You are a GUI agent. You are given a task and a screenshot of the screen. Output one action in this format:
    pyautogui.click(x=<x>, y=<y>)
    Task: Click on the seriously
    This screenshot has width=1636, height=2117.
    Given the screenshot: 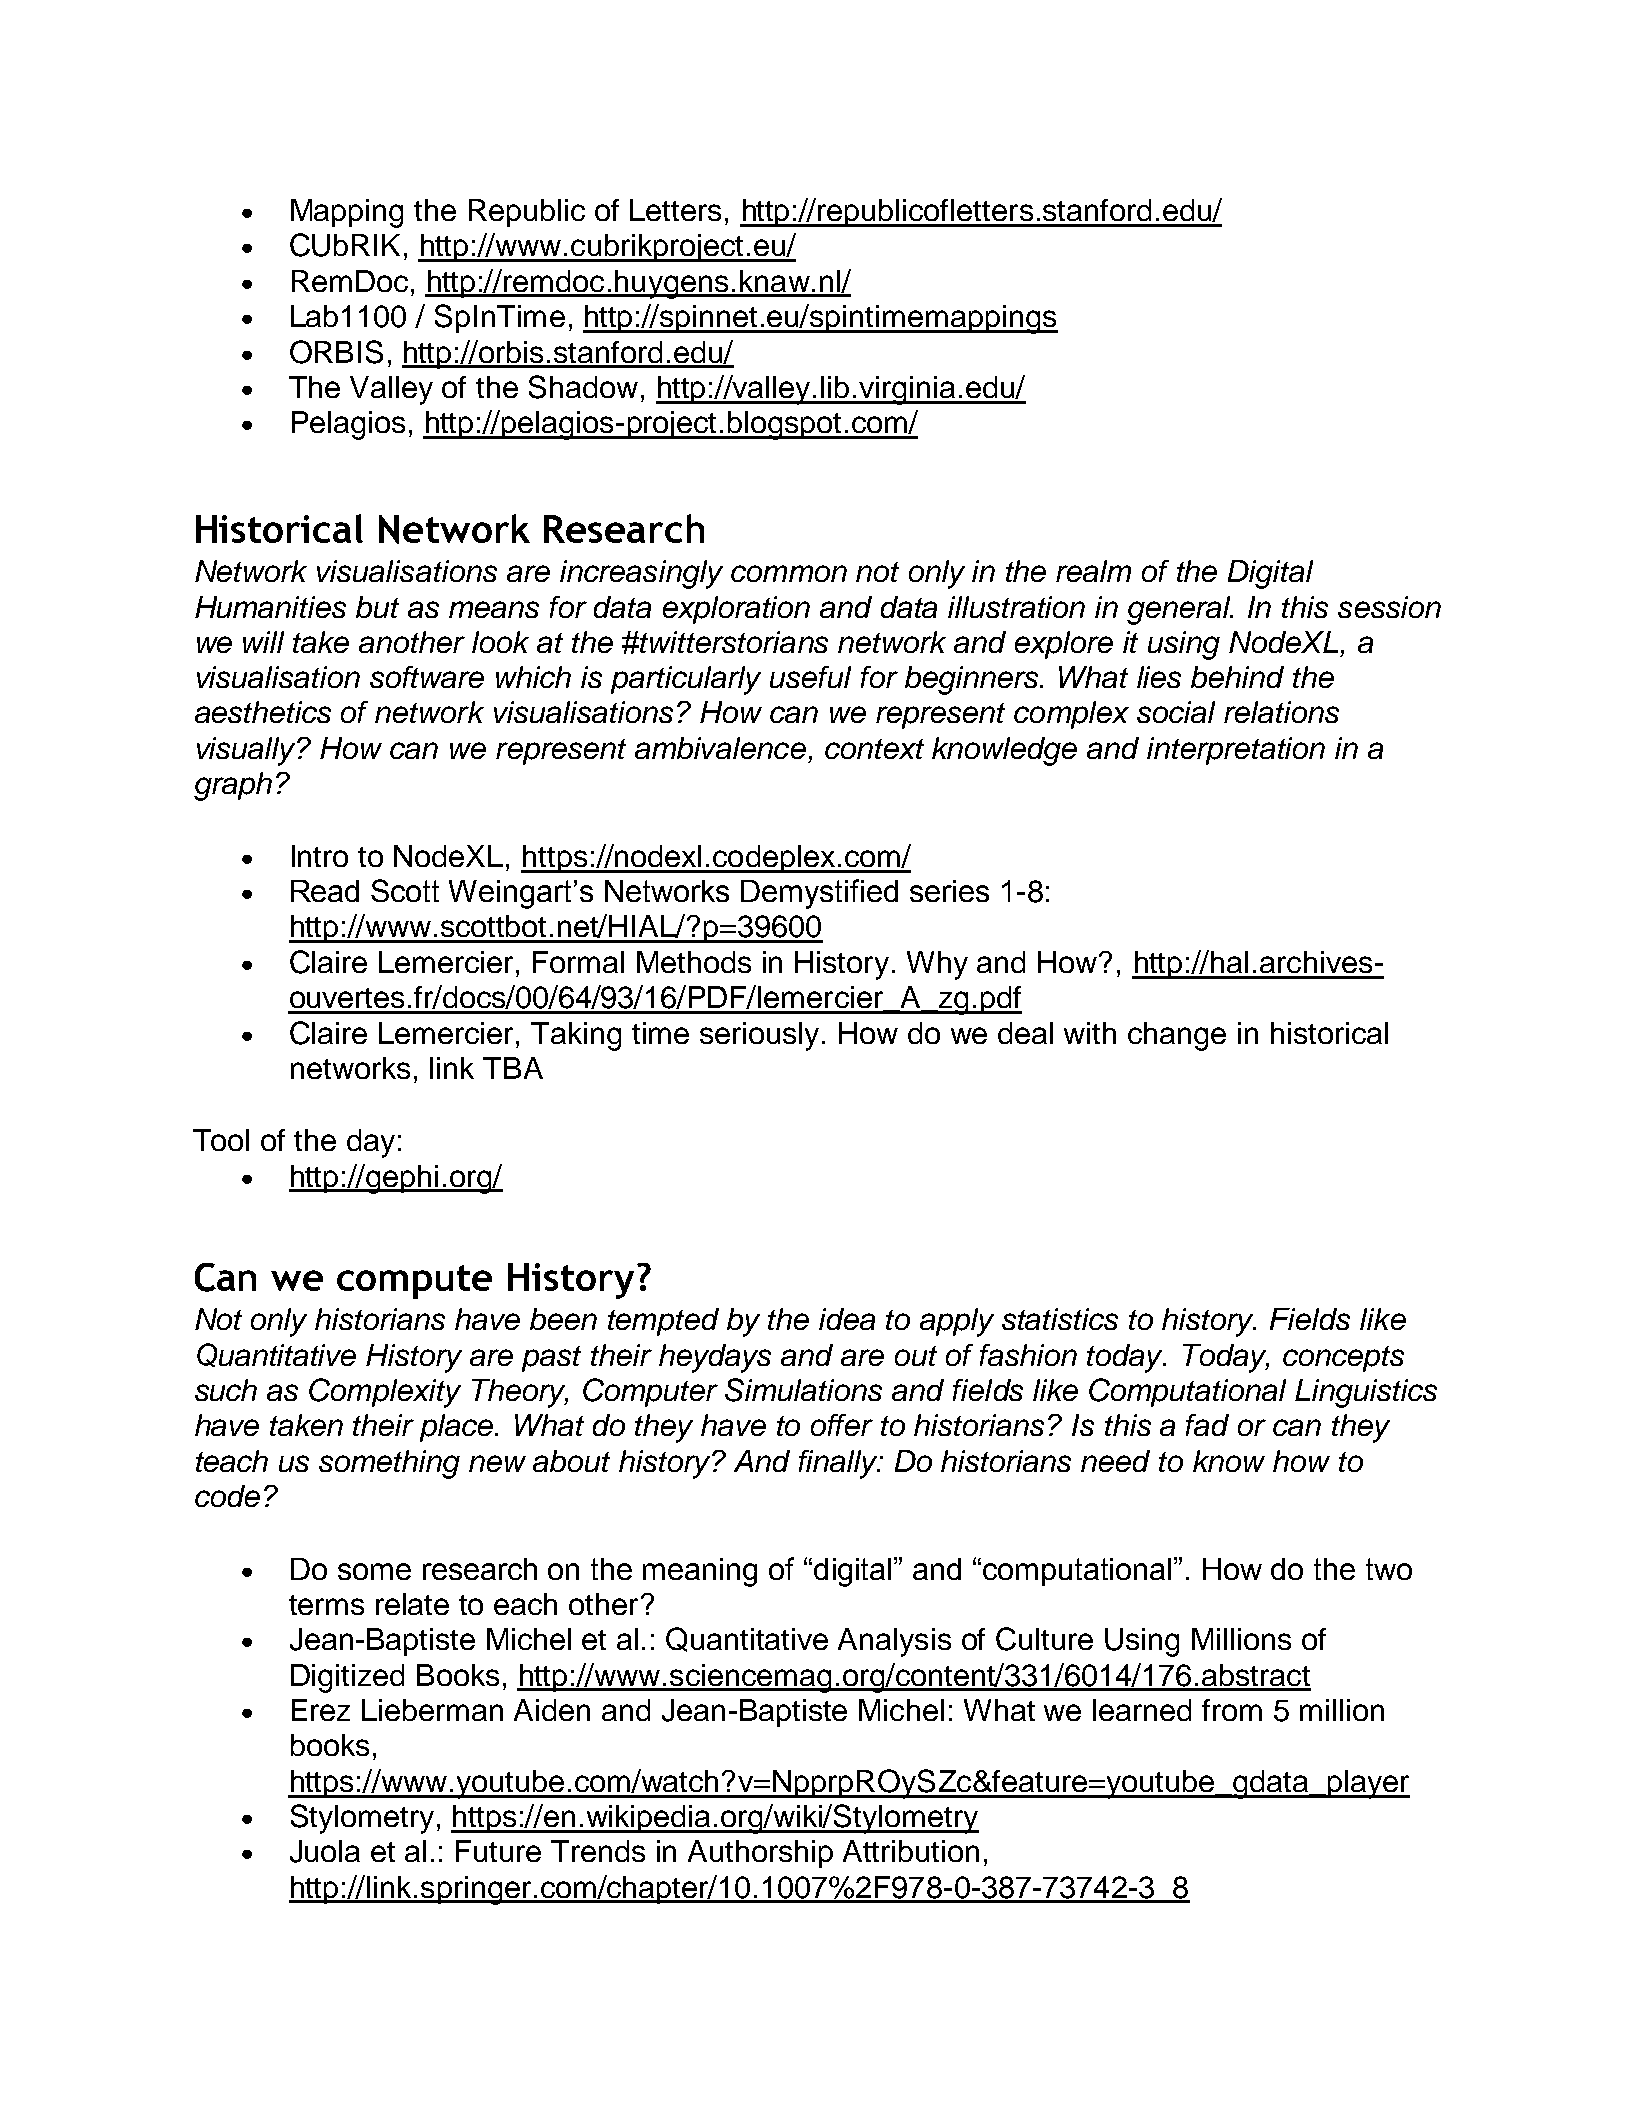 What is the action you would take?
    pyautogui.click(x=759, y=1036)
